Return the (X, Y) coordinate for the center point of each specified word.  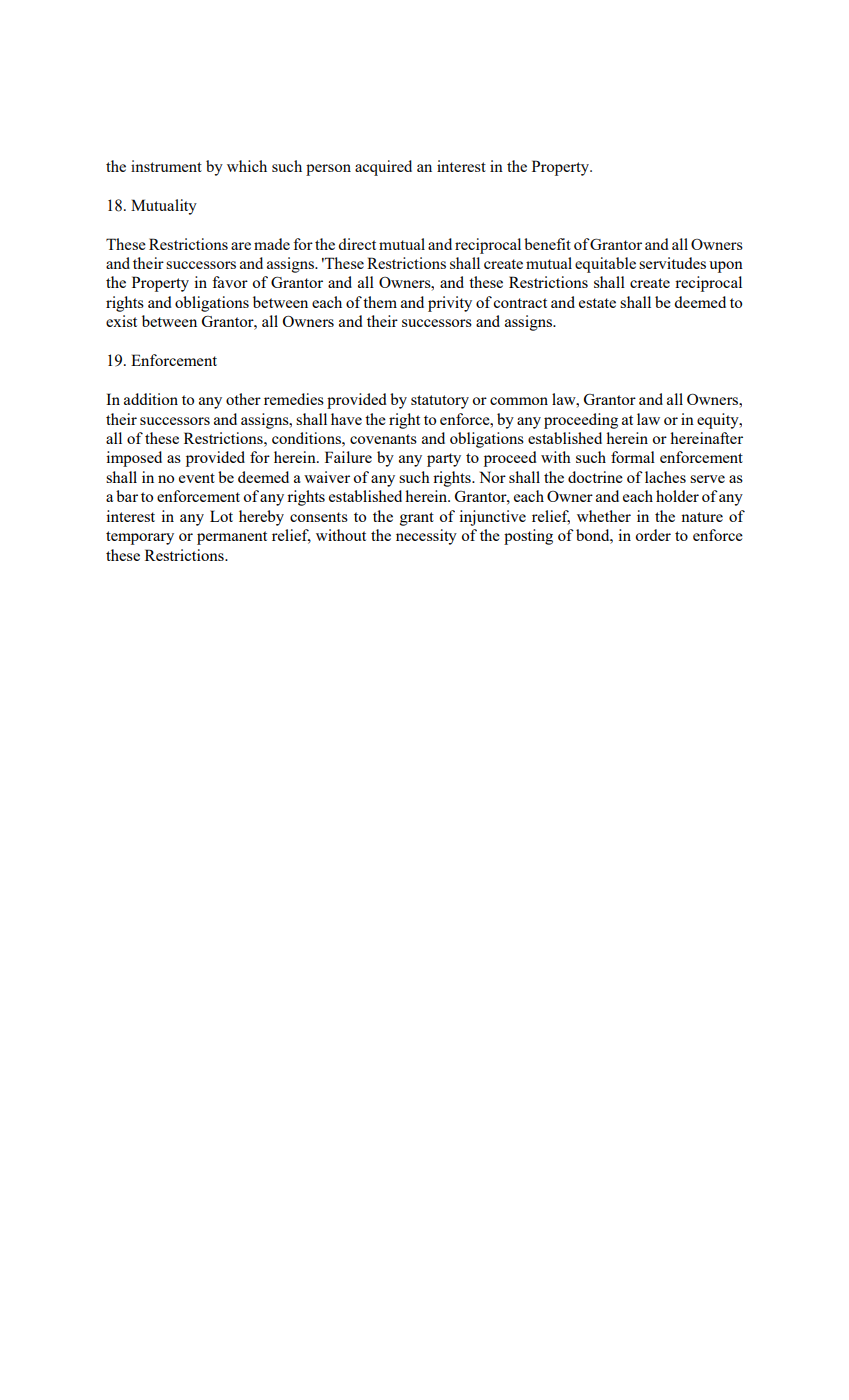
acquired (383, 168)
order (653, 535)
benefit (547, 244)
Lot (221, 516)
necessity (426, 537)
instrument (166, 166)
